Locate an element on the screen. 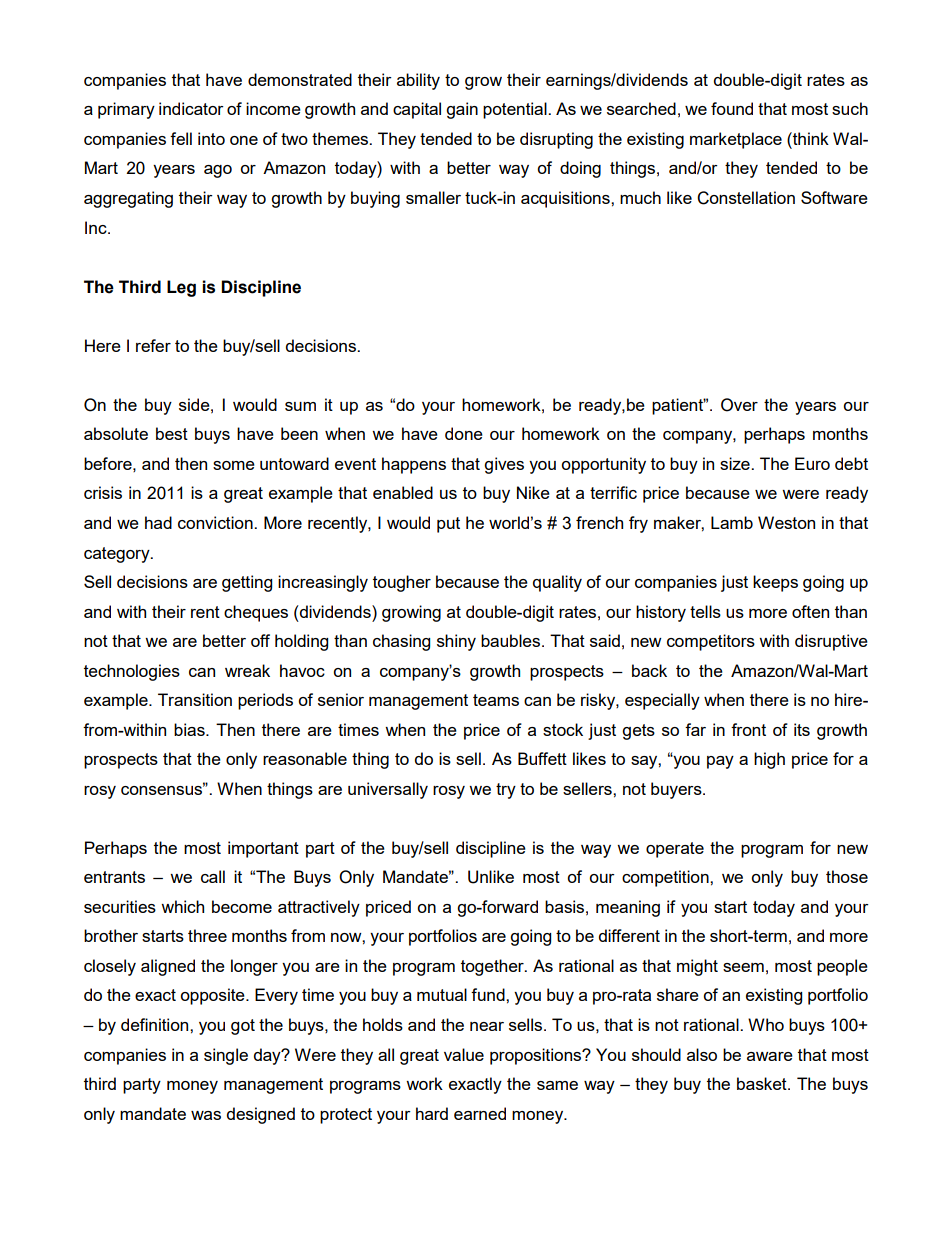 This screenshot has height=1233, width=952. gain is located at coordinates (462, 110).
